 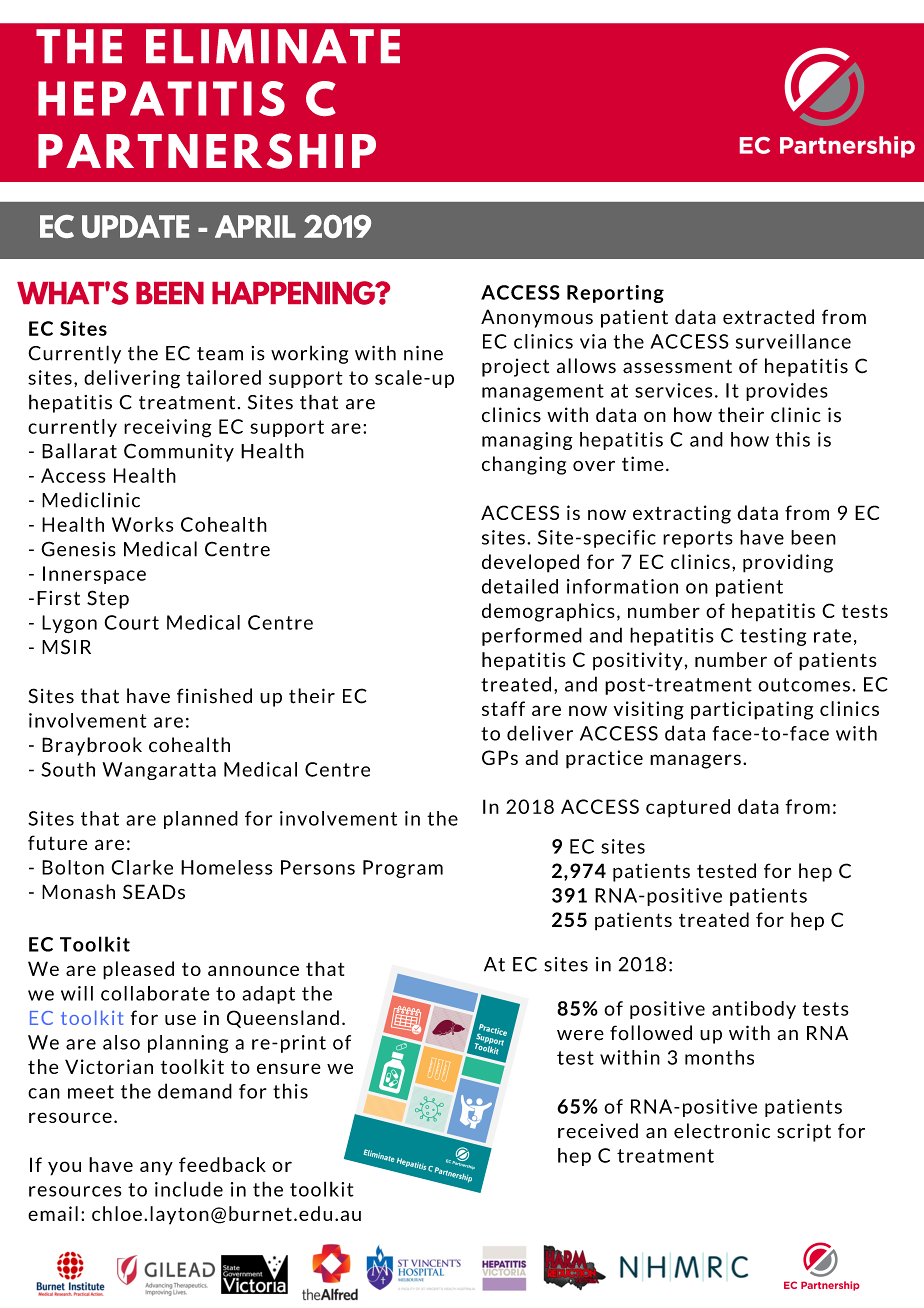 I want to click on positivity, so click(x=638, y=661).
